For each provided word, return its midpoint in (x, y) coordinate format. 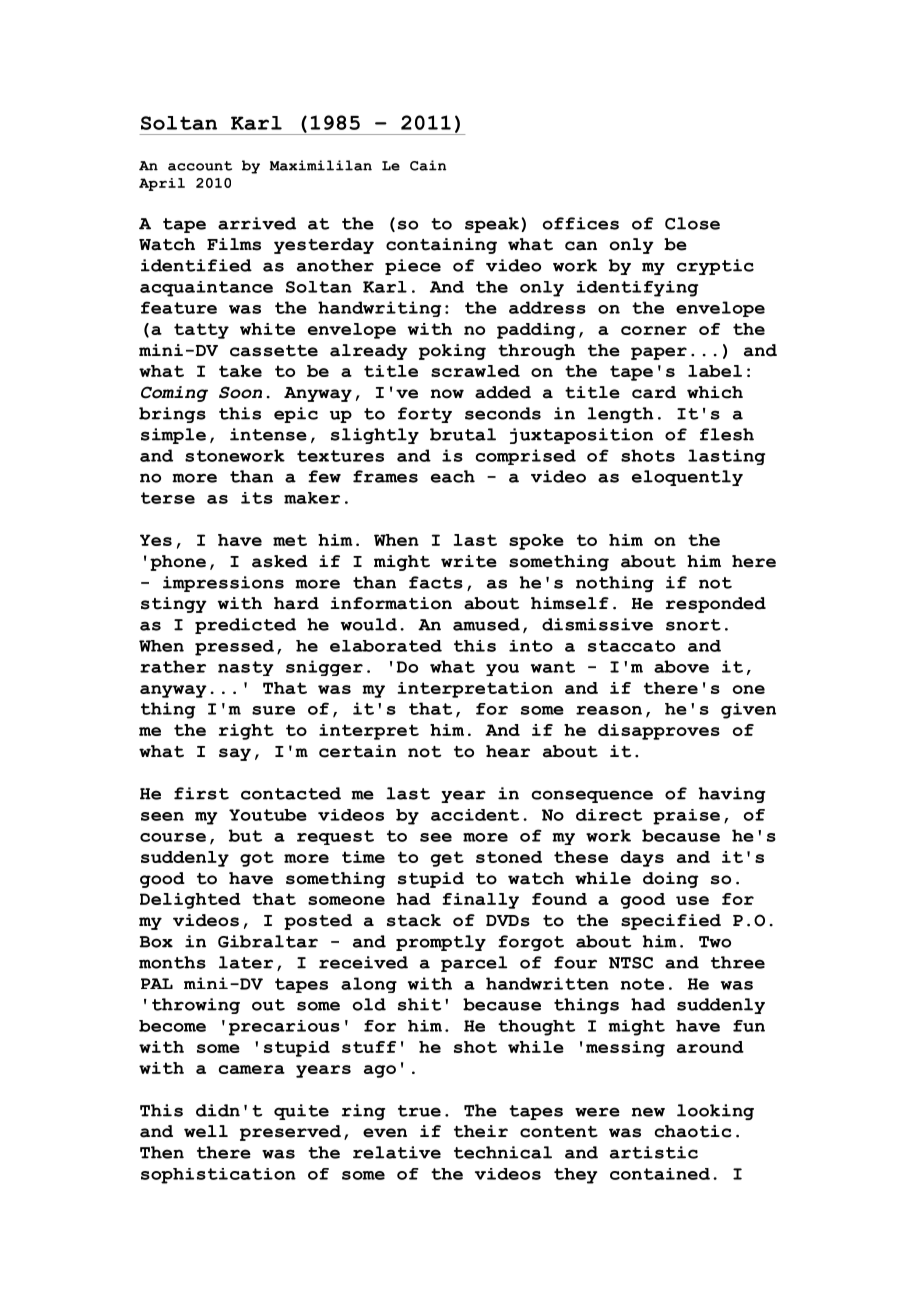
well (206, 1131)
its (257, 498)
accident (475, 815)
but (245, 835)
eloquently (687, 478)
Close (692, 223)
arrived (257, 223)
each (453, 476)
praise (686, 817)
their (481, 1131)
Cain (428, 165)
